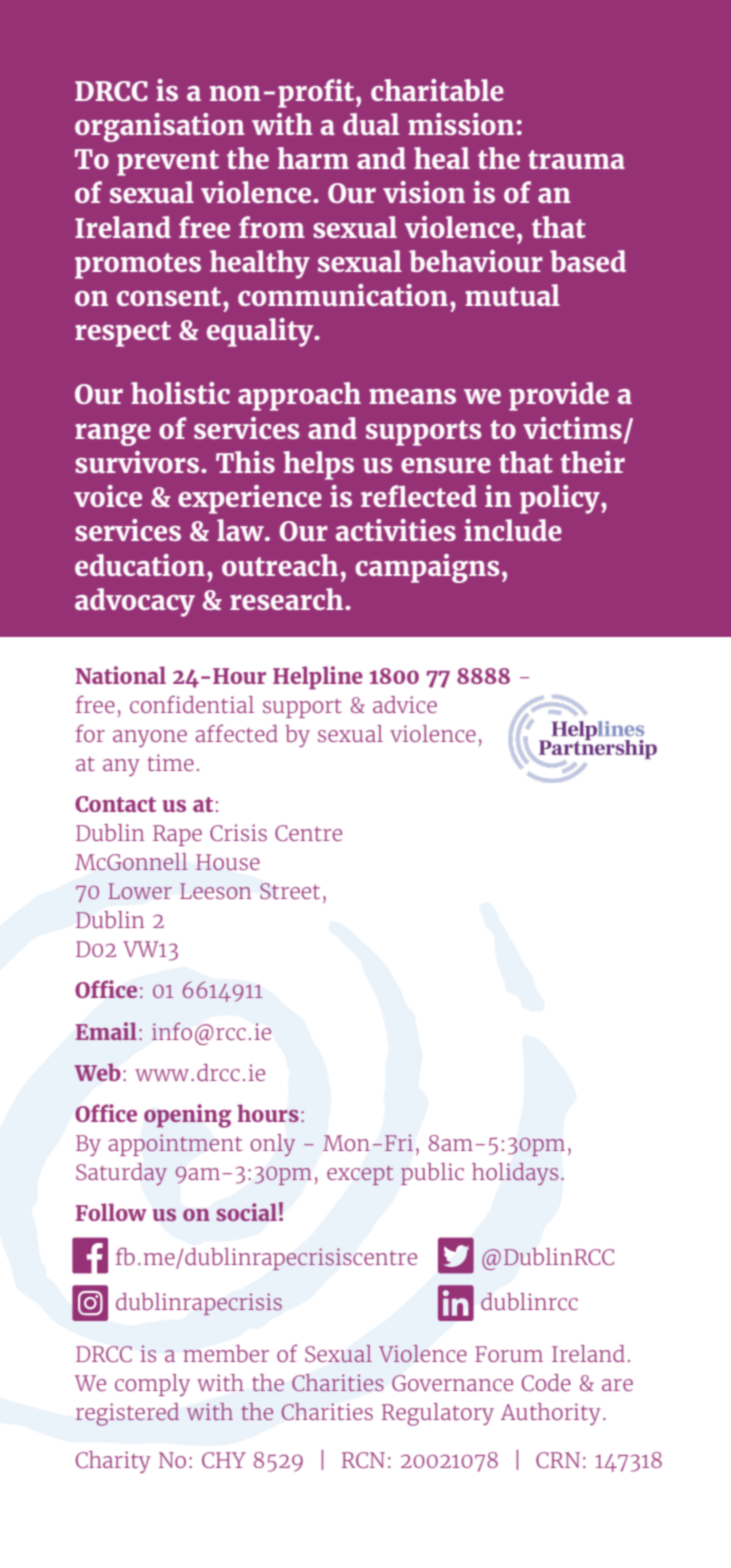  What do you see at coordinates (576, 159) in the document?
I see `trauma` at bounding box center [576, 159].
